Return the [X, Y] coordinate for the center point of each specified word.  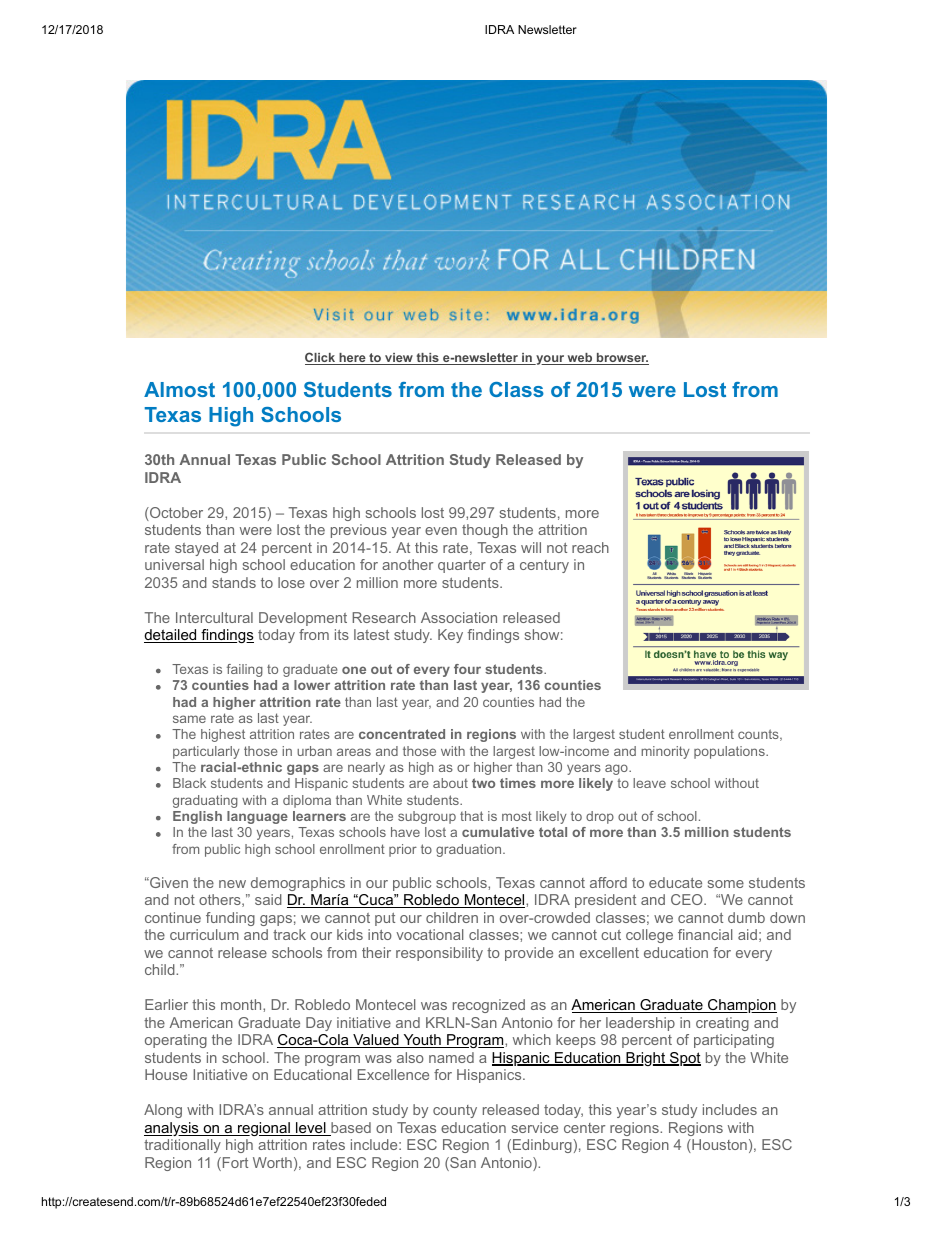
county [455, 1111]
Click [321, 358]
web [579, 359]
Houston [718, 1146]
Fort [234, 1164]
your [550, 360]
